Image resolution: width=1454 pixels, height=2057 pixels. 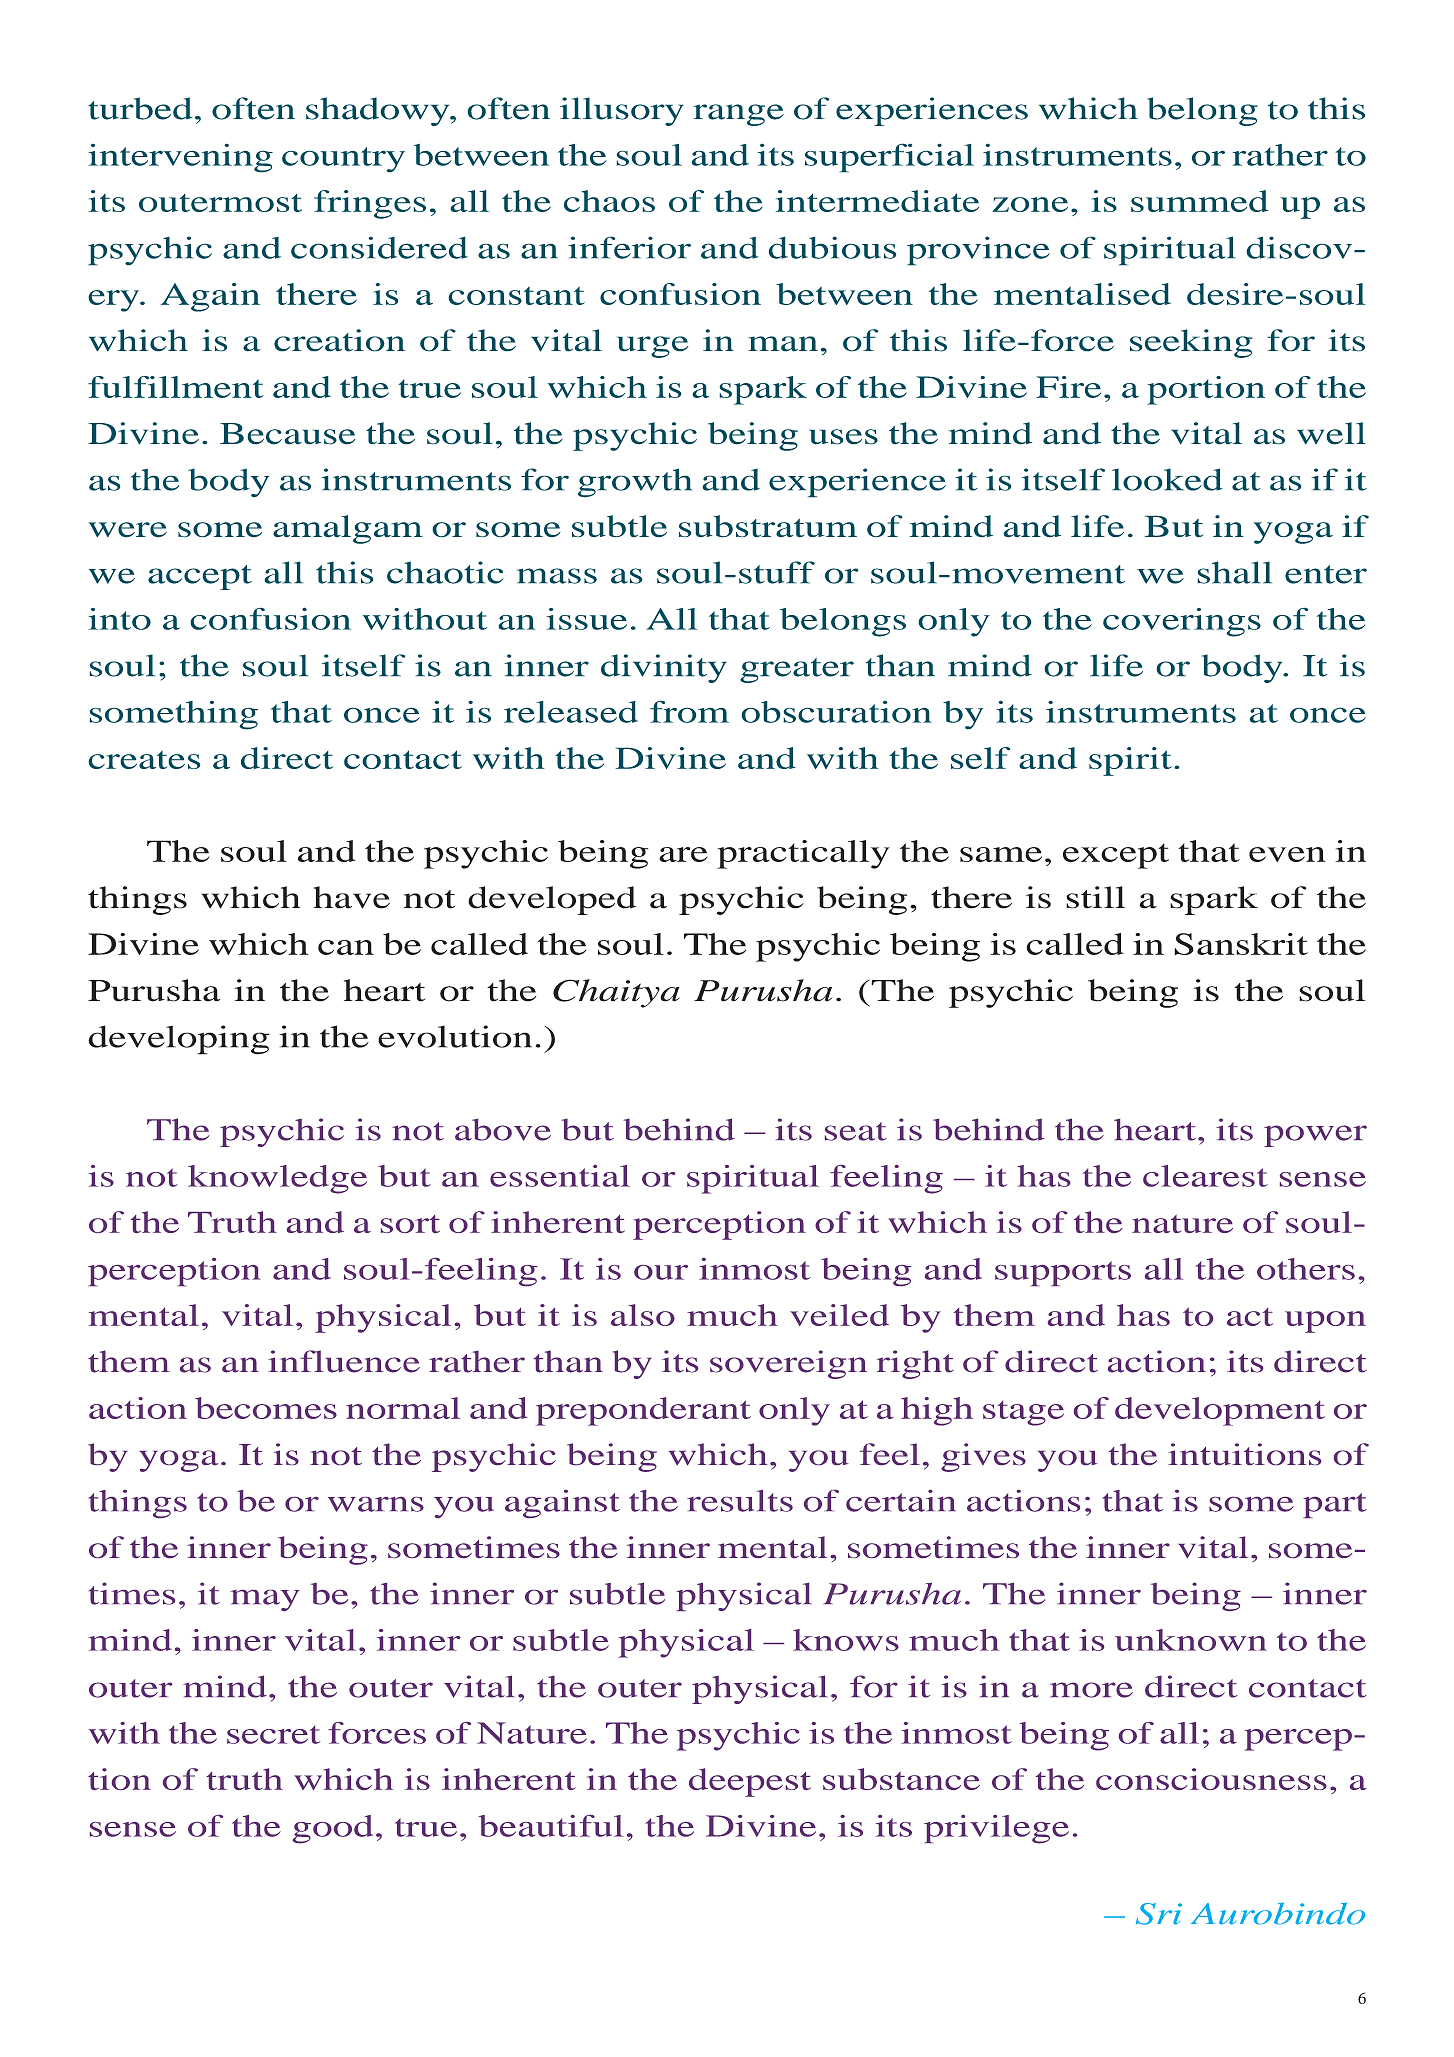 What do you see at coordinates (200, 577) in the screenshot?
I see `accept` at bounding box center [200, 577].
